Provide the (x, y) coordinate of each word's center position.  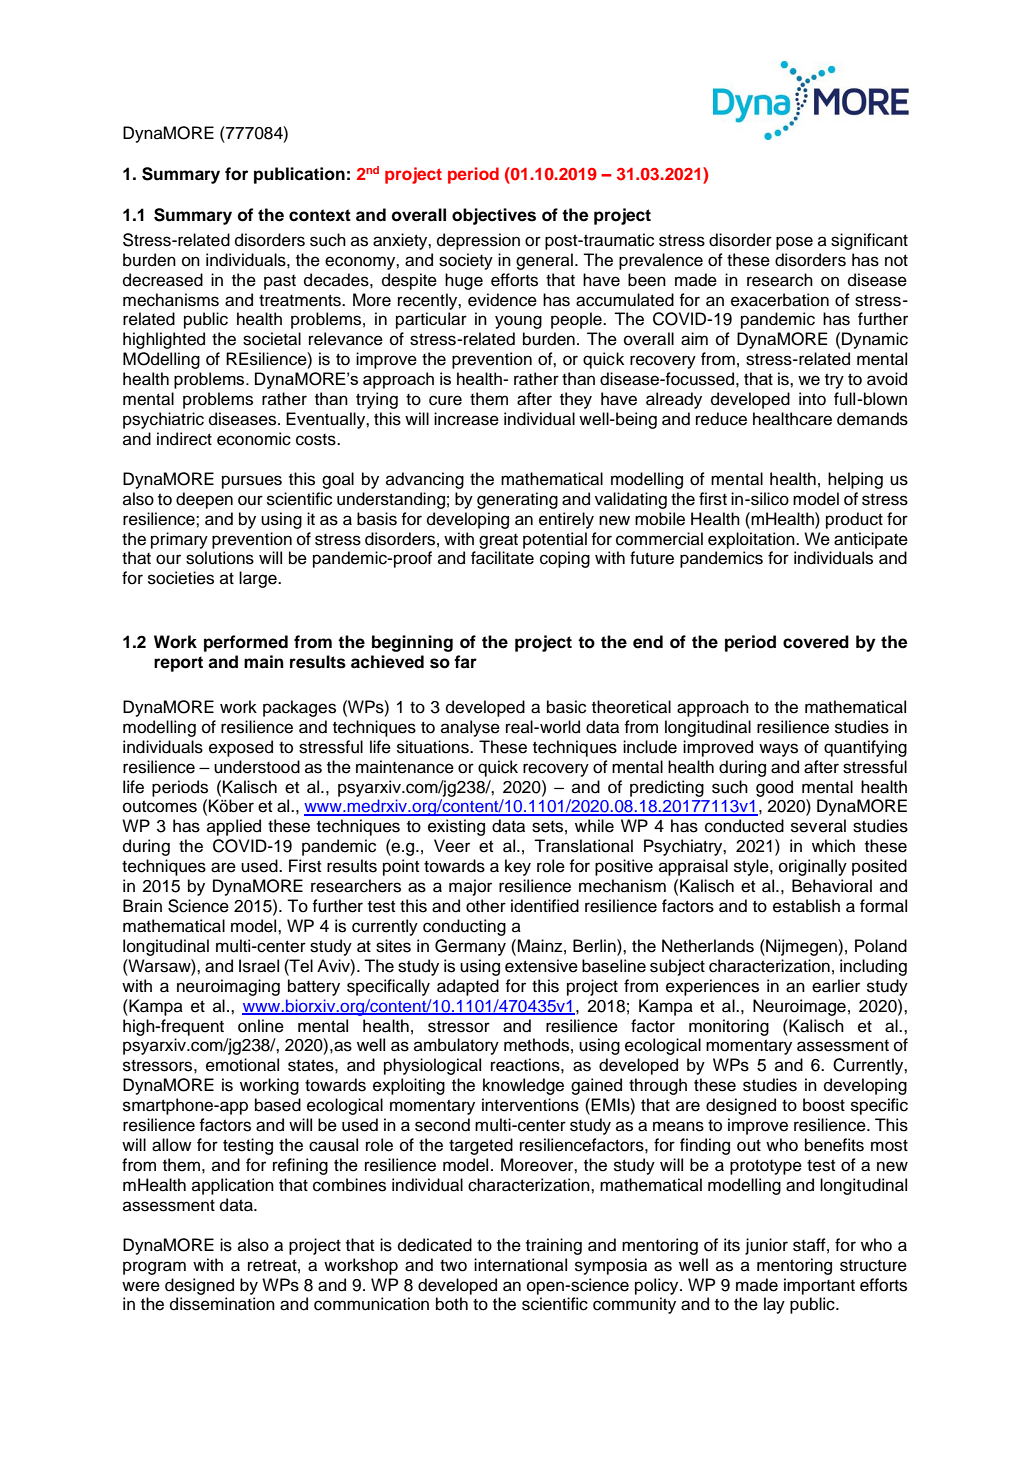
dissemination (222, 1304)
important (819, 1286)
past (280, 282)
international (520, 1265)
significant (869, 241)
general (544, 261)
